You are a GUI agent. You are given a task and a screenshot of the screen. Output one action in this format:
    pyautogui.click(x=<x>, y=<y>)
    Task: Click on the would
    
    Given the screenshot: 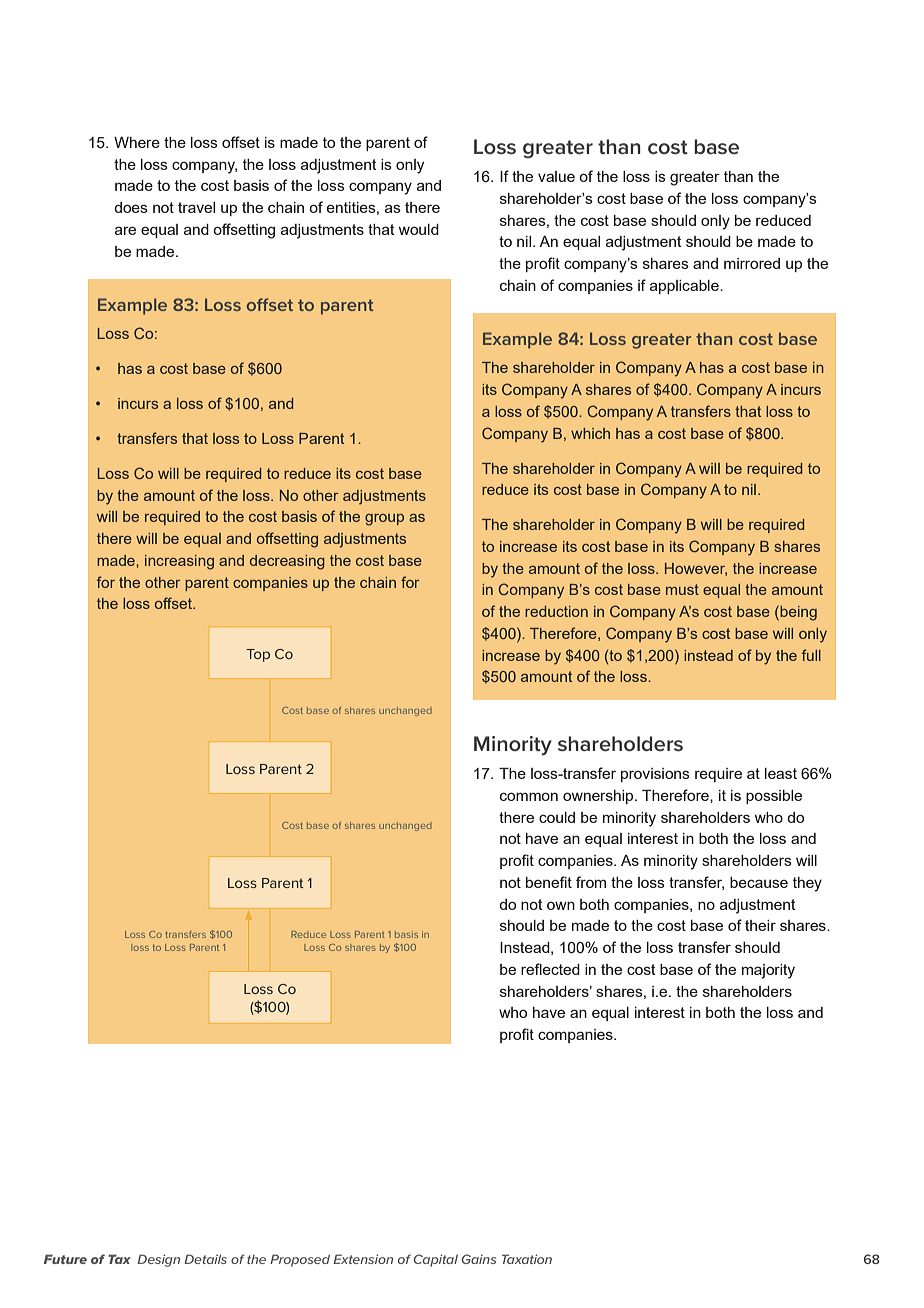 What is the action you would take?
    pyautogui.click(x=419, y=229)
